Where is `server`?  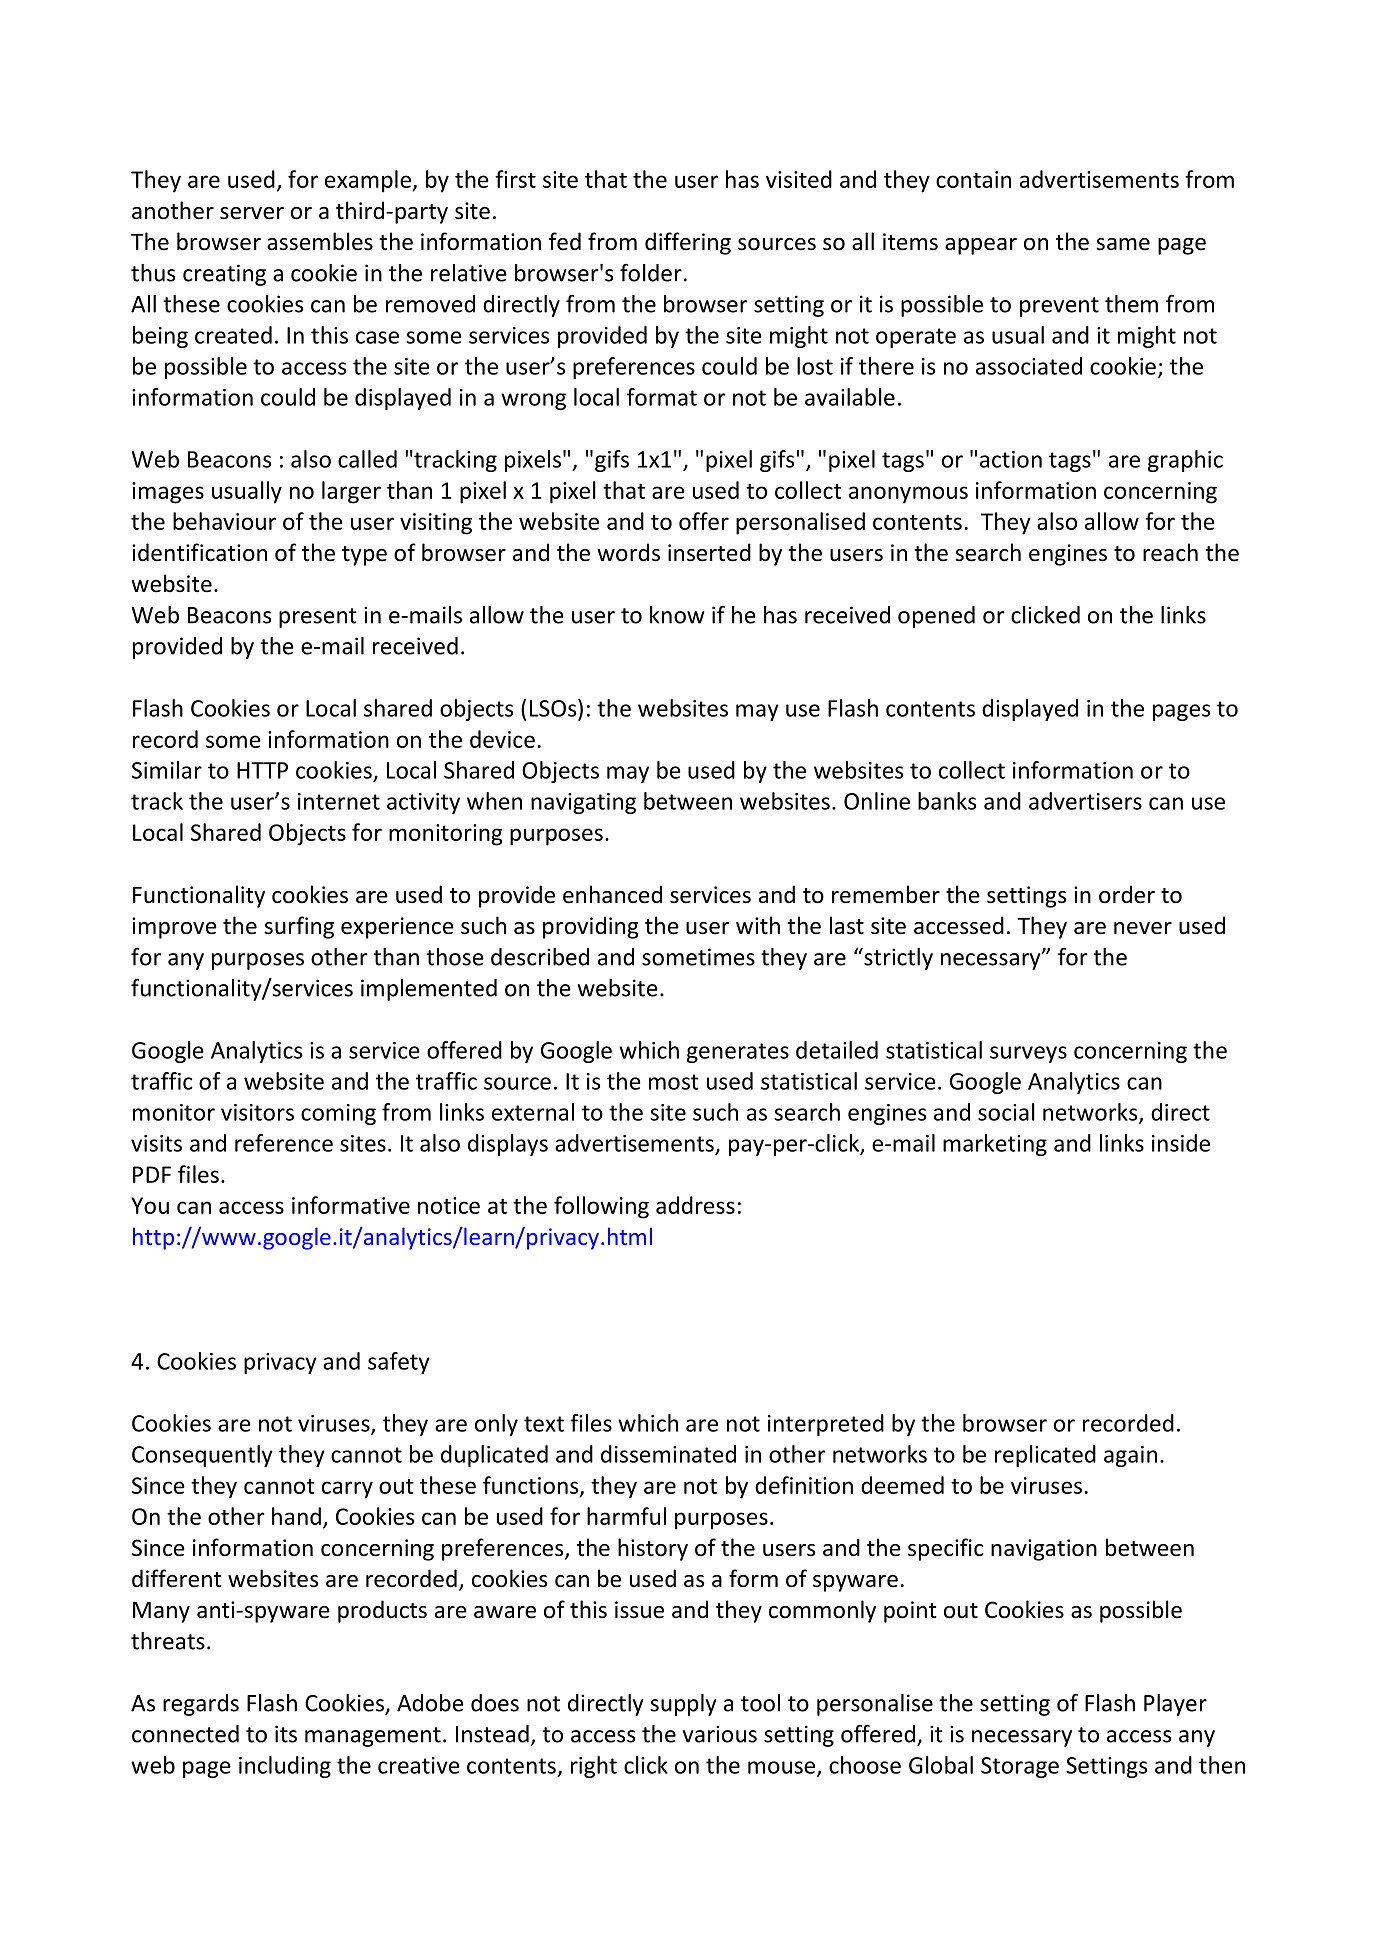 server is located at coordinates (252, 213).
